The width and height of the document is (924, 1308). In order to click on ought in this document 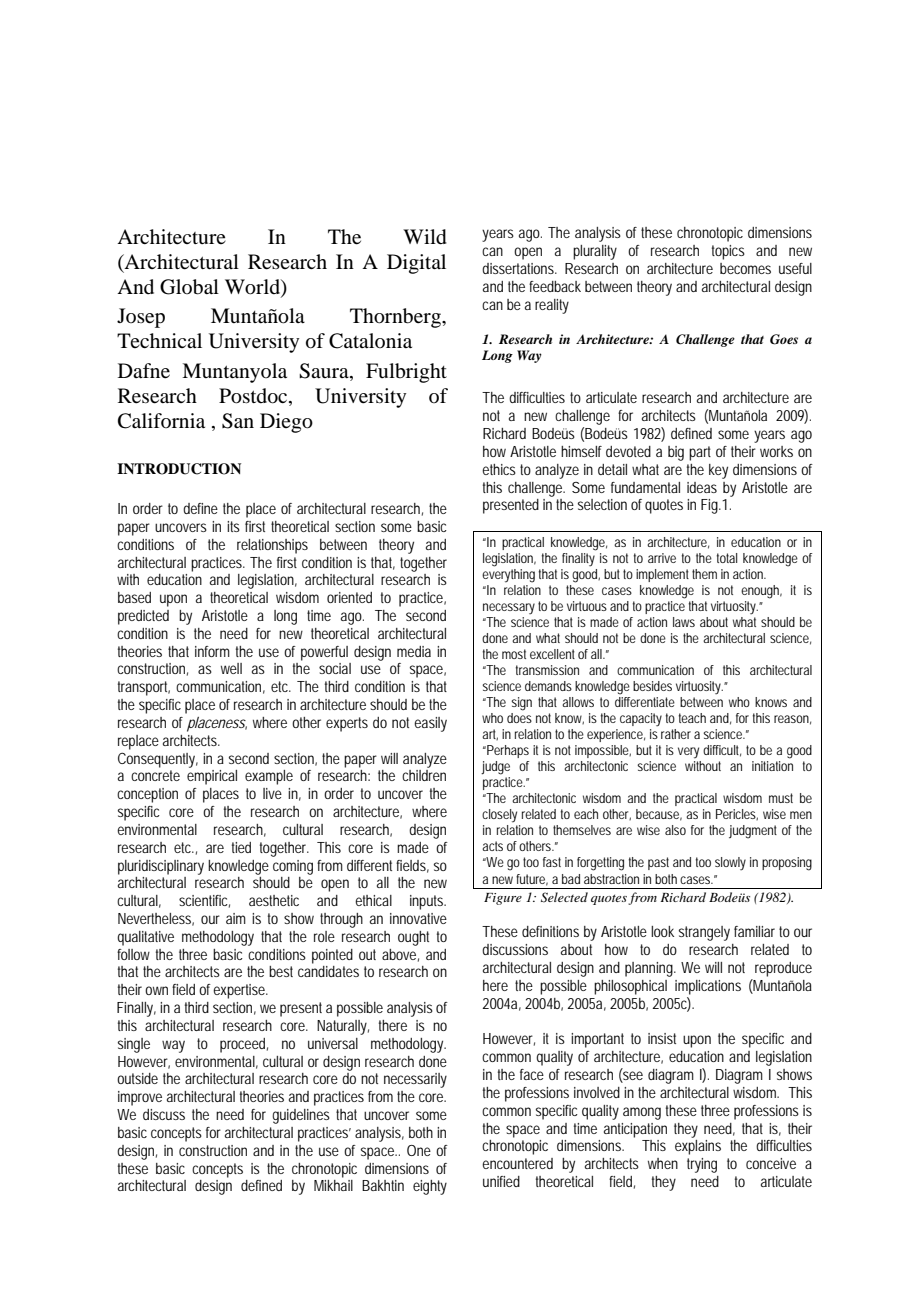, I will do `click(413, 938)`.
